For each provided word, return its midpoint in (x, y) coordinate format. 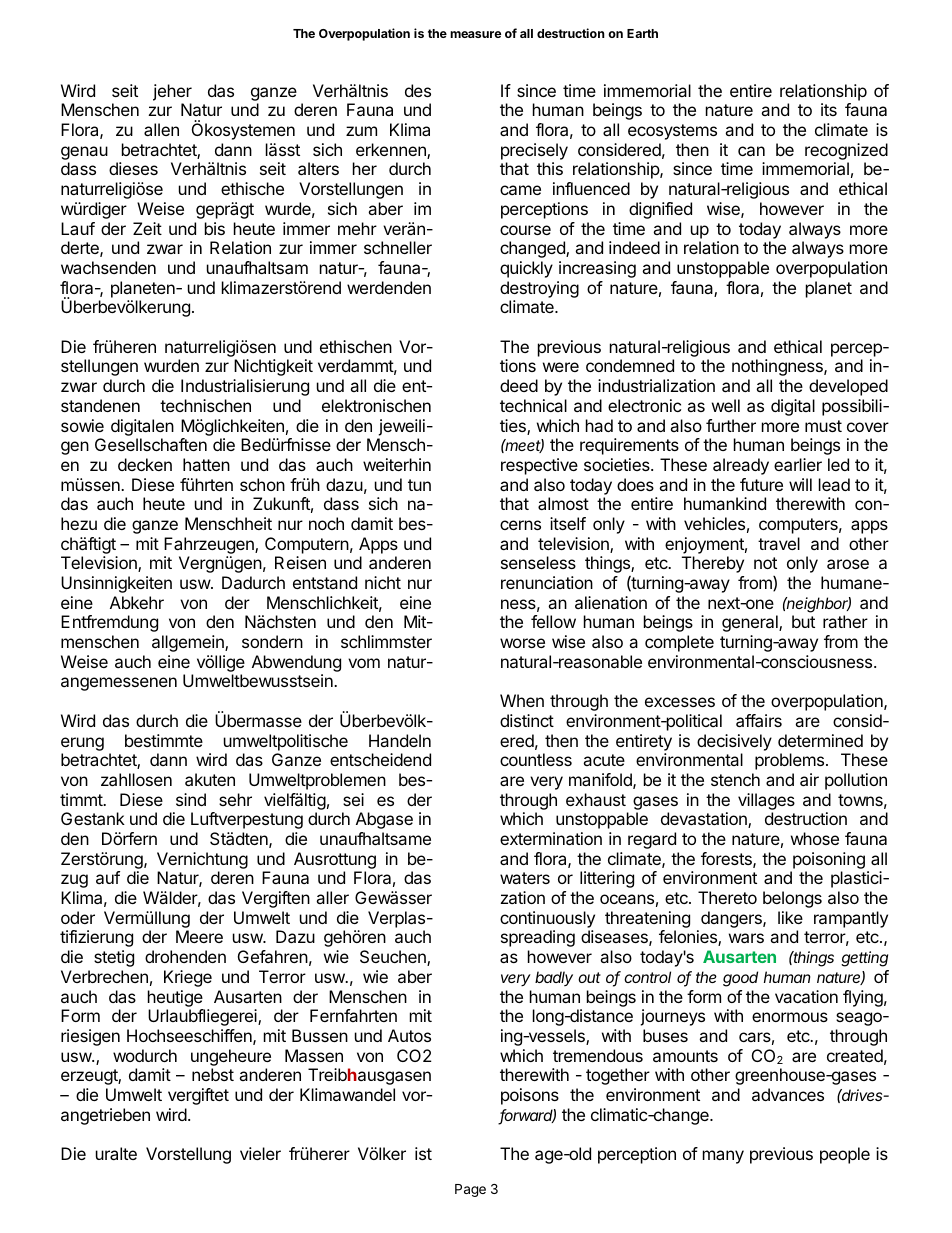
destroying (539, 289)
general (751, 623)
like (790, 917)
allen (161, 129)
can (751, 151)
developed (848, 387)
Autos (409, 1035)
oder (78, 917)
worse (522, 643)
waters (525, 878)
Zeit (147, 228)
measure (475, 34)
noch (326, 523)
